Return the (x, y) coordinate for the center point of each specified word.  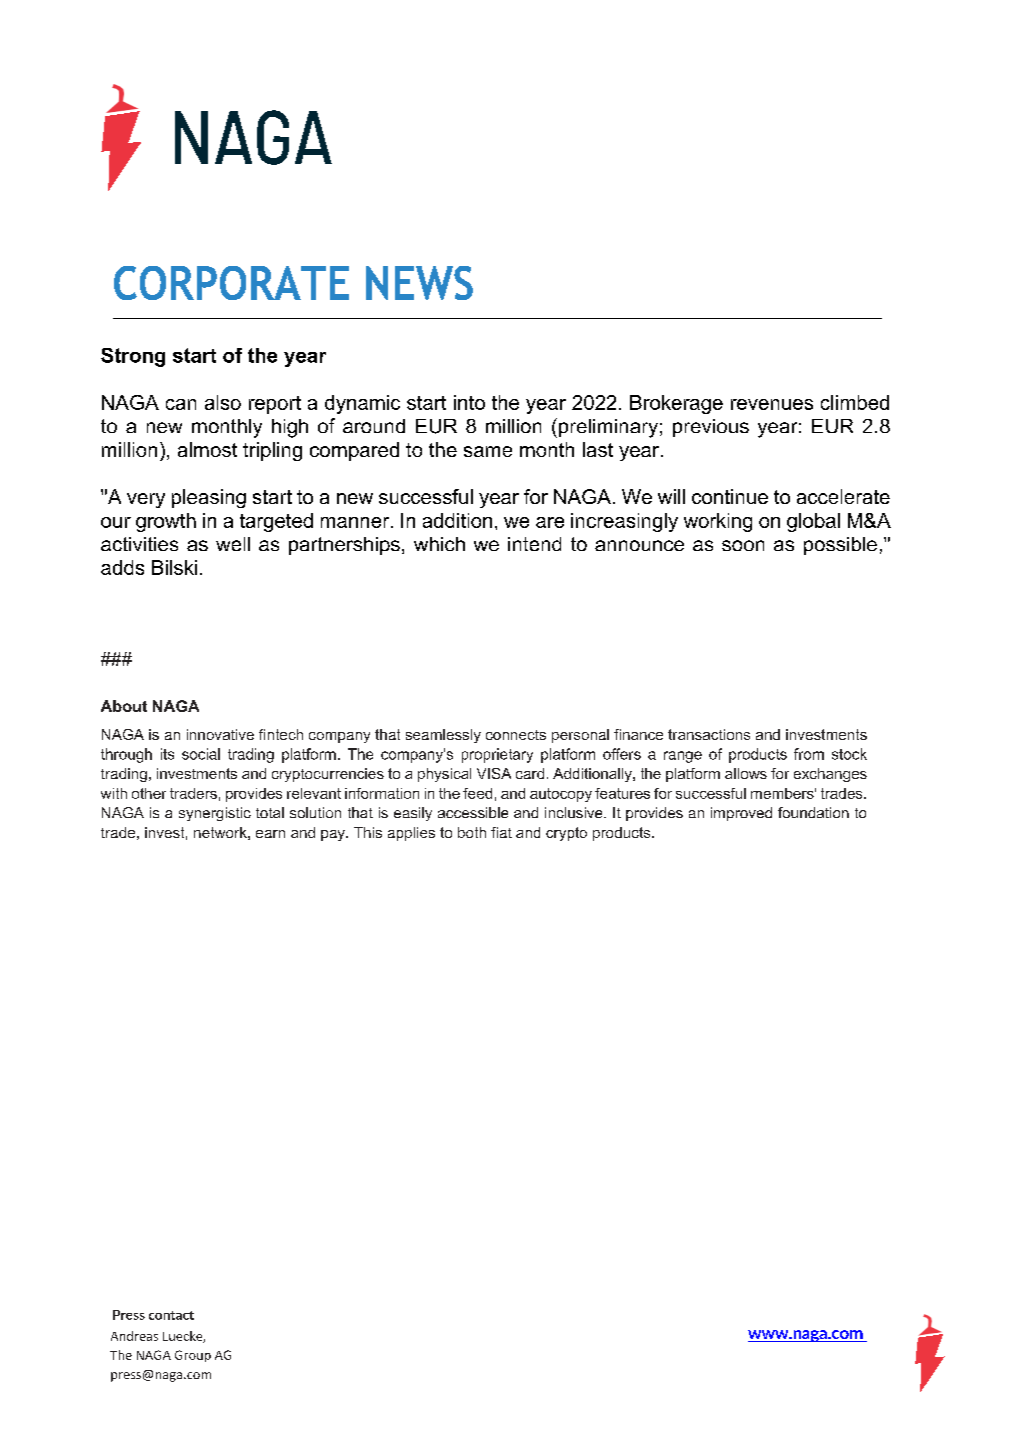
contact (171, 1315)
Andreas (134, 1336)
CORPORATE (231, 283)
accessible (473, 812)
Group (193, 1356)
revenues (772, 404)
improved (741, 814)
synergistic (215, 814)
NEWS (419, 283)
